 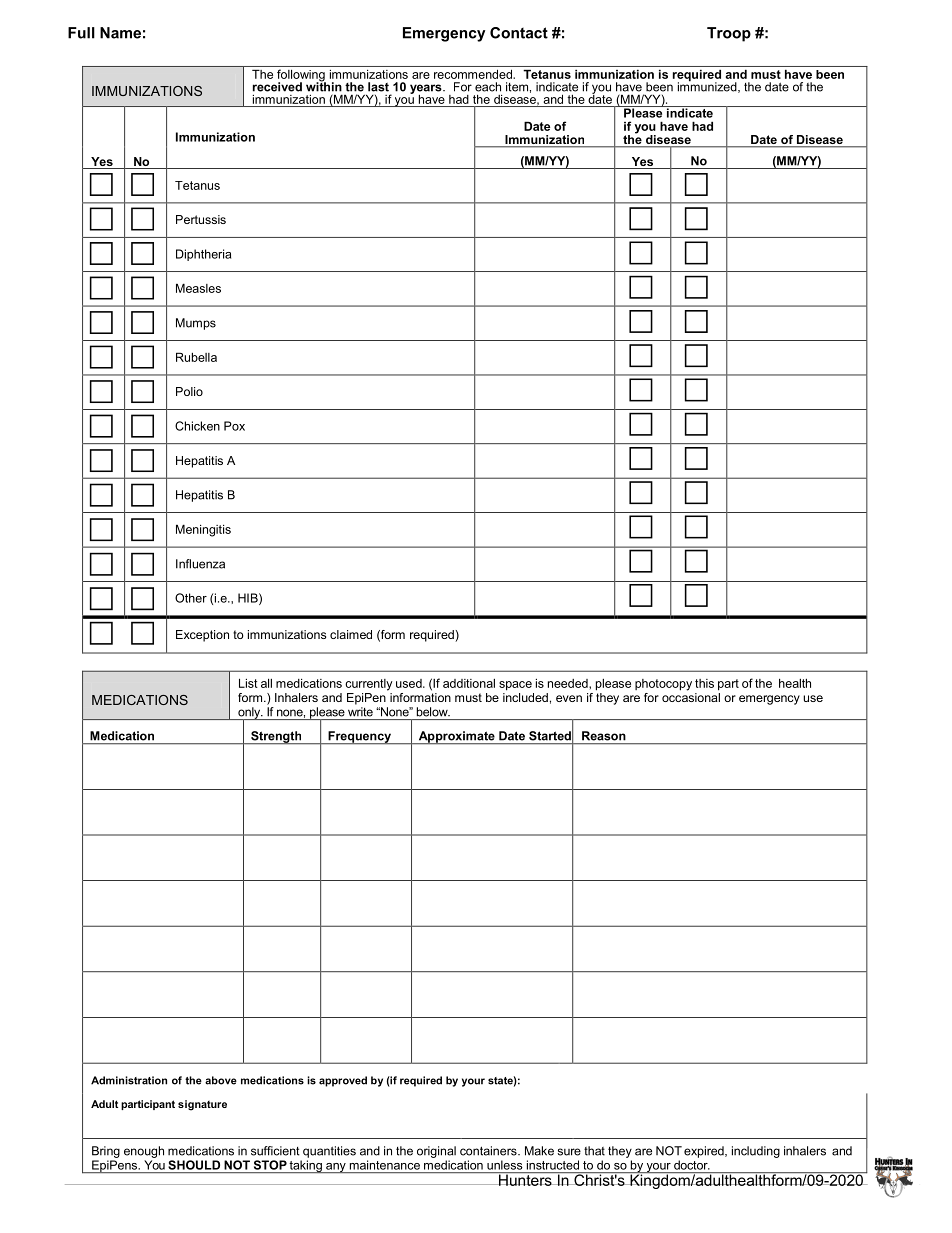 I want to click on Full, so click(x=81, y=33).
